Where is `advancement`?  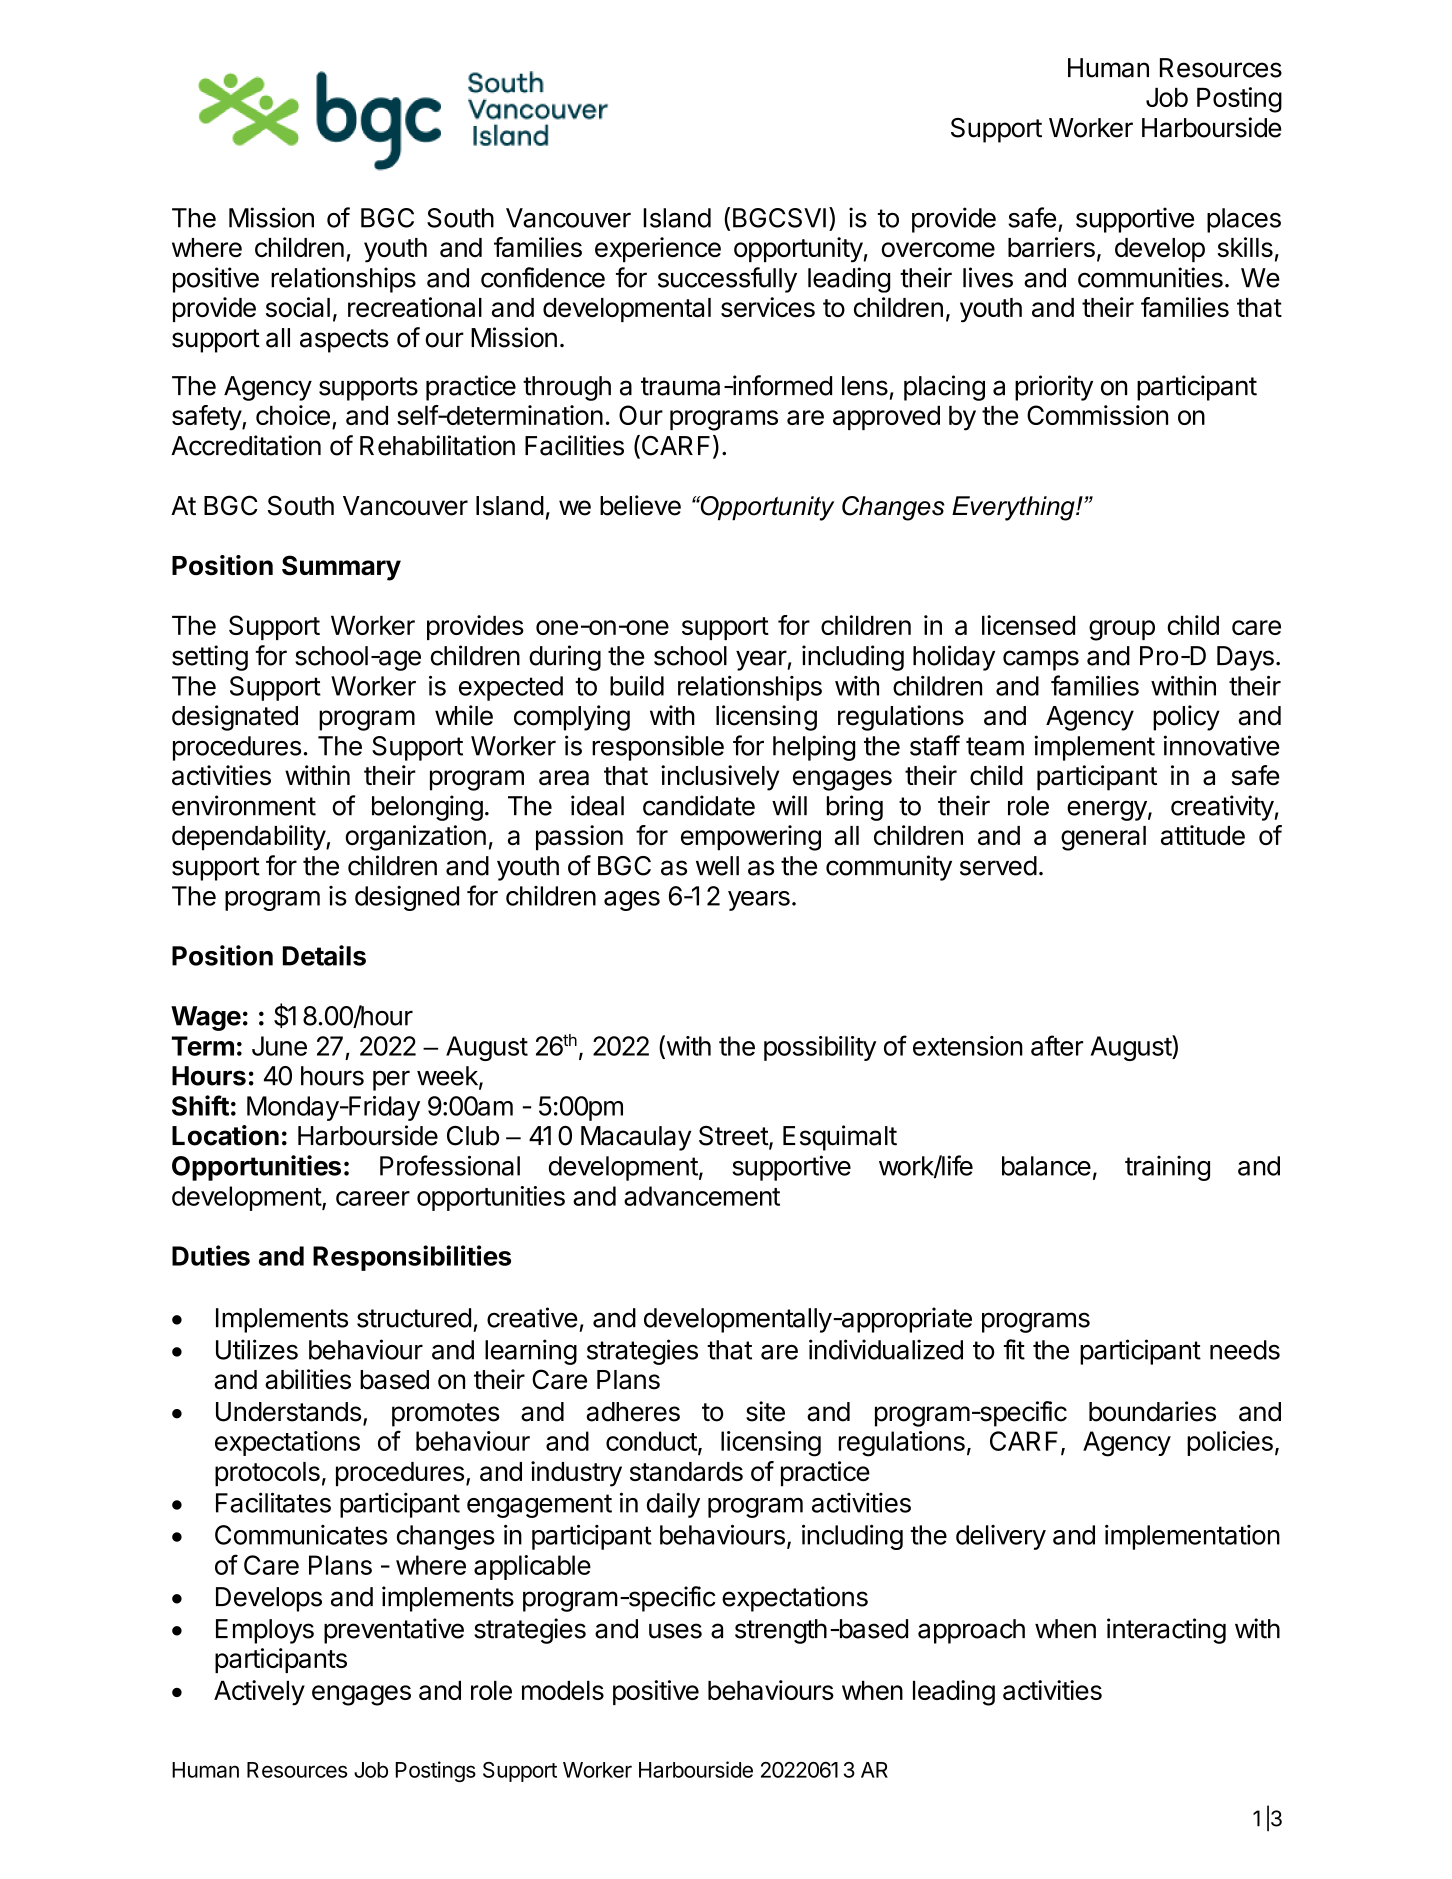
advancement is located at coordinates (702, 1196).
